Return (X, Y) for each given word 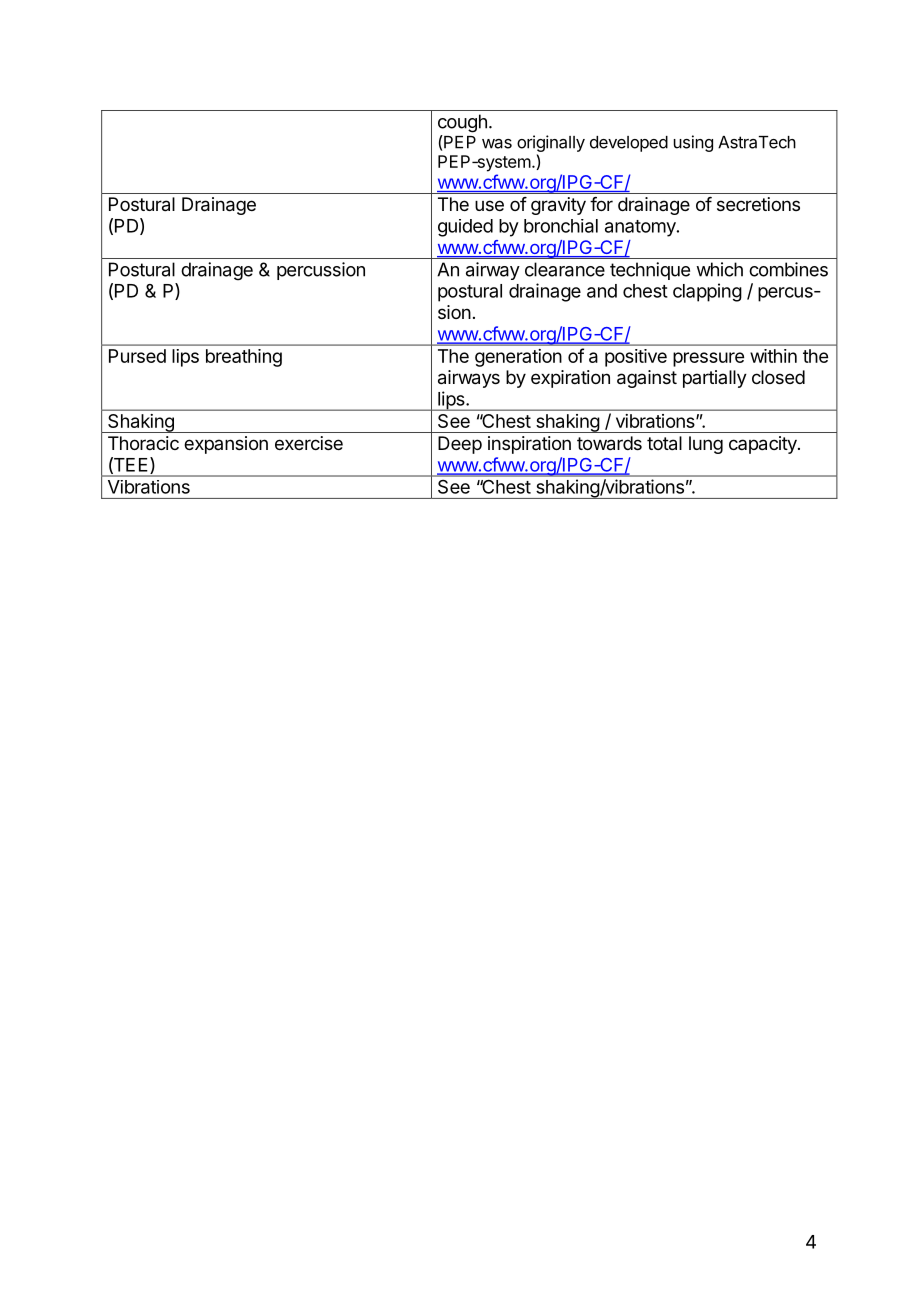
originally (551, 143)
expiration (570, 379)
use (489, 205)
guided (465, 228)
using (693, 143)
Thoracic (143, 443)
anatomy (641, 228)
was (497, 144)
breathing (244, 358)
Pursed (137, 356)
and (602, 291)
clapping (707, 292)
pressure (708, 359)
